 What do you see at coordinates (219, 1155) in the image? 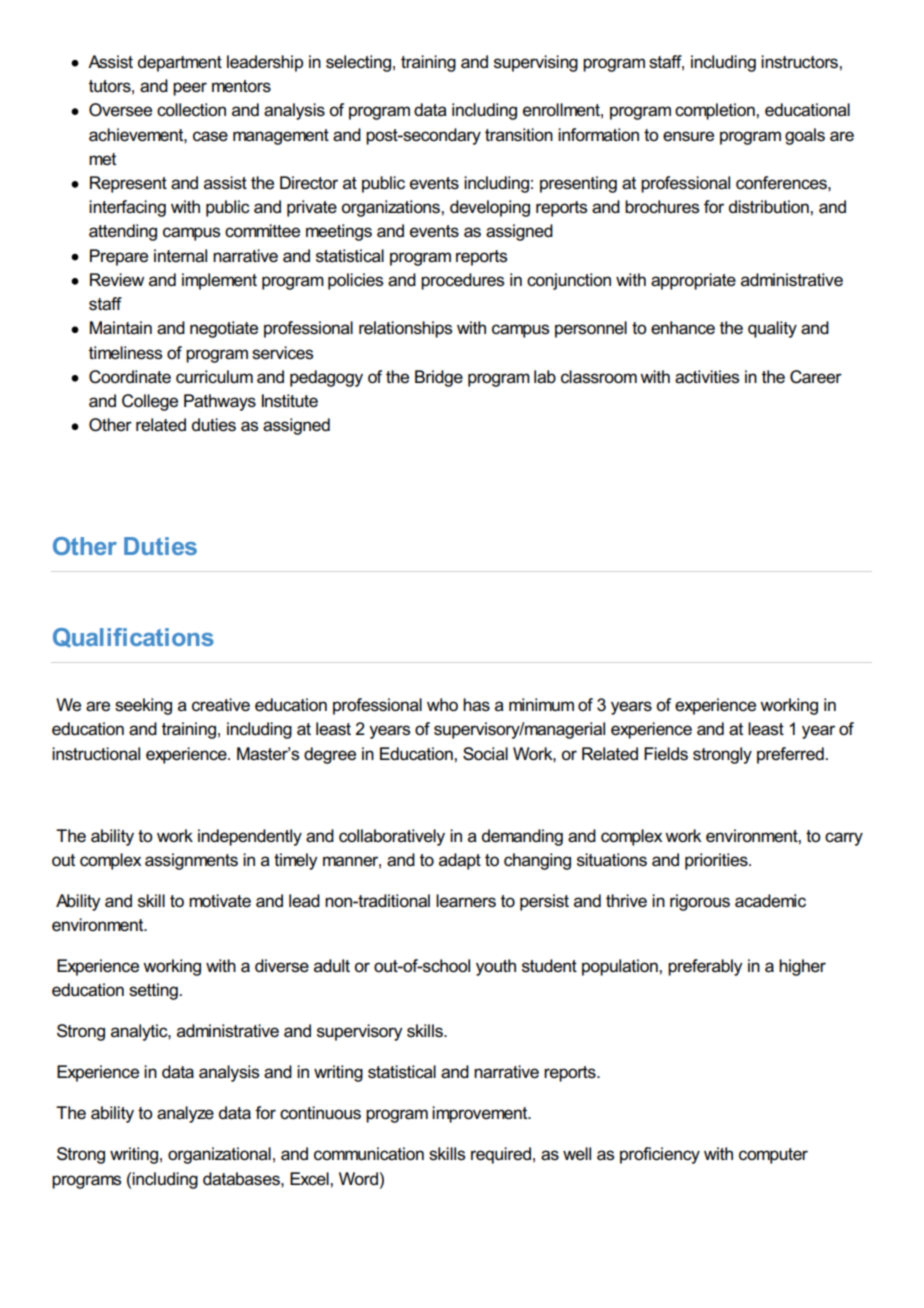
I see `organizational` at bounding box center [219, 1155].
